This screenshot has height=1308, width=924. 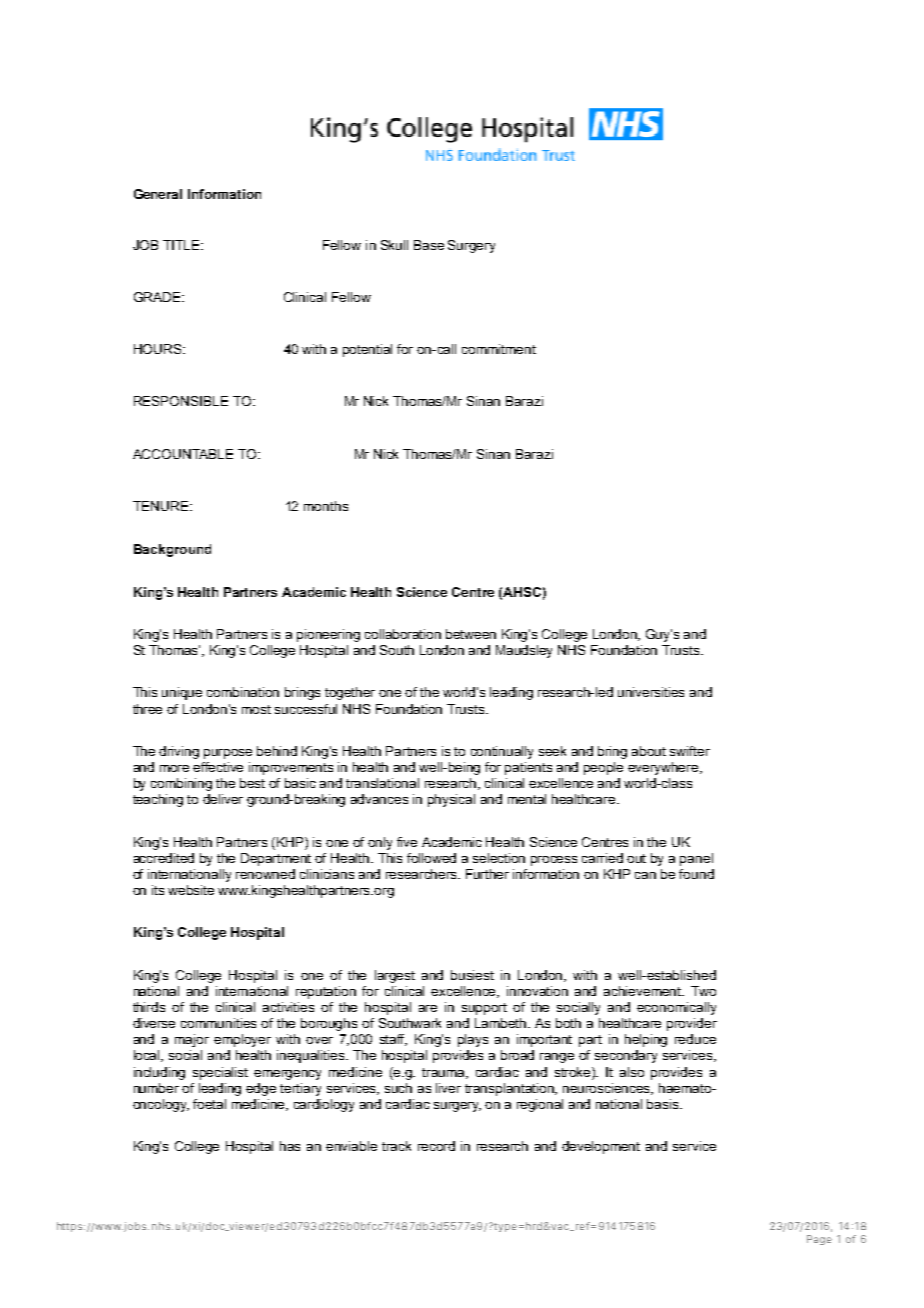 What do you see at coordinates (499, 349) in the screenshot?
I see `commitment` at bounding box center [499, 349].
